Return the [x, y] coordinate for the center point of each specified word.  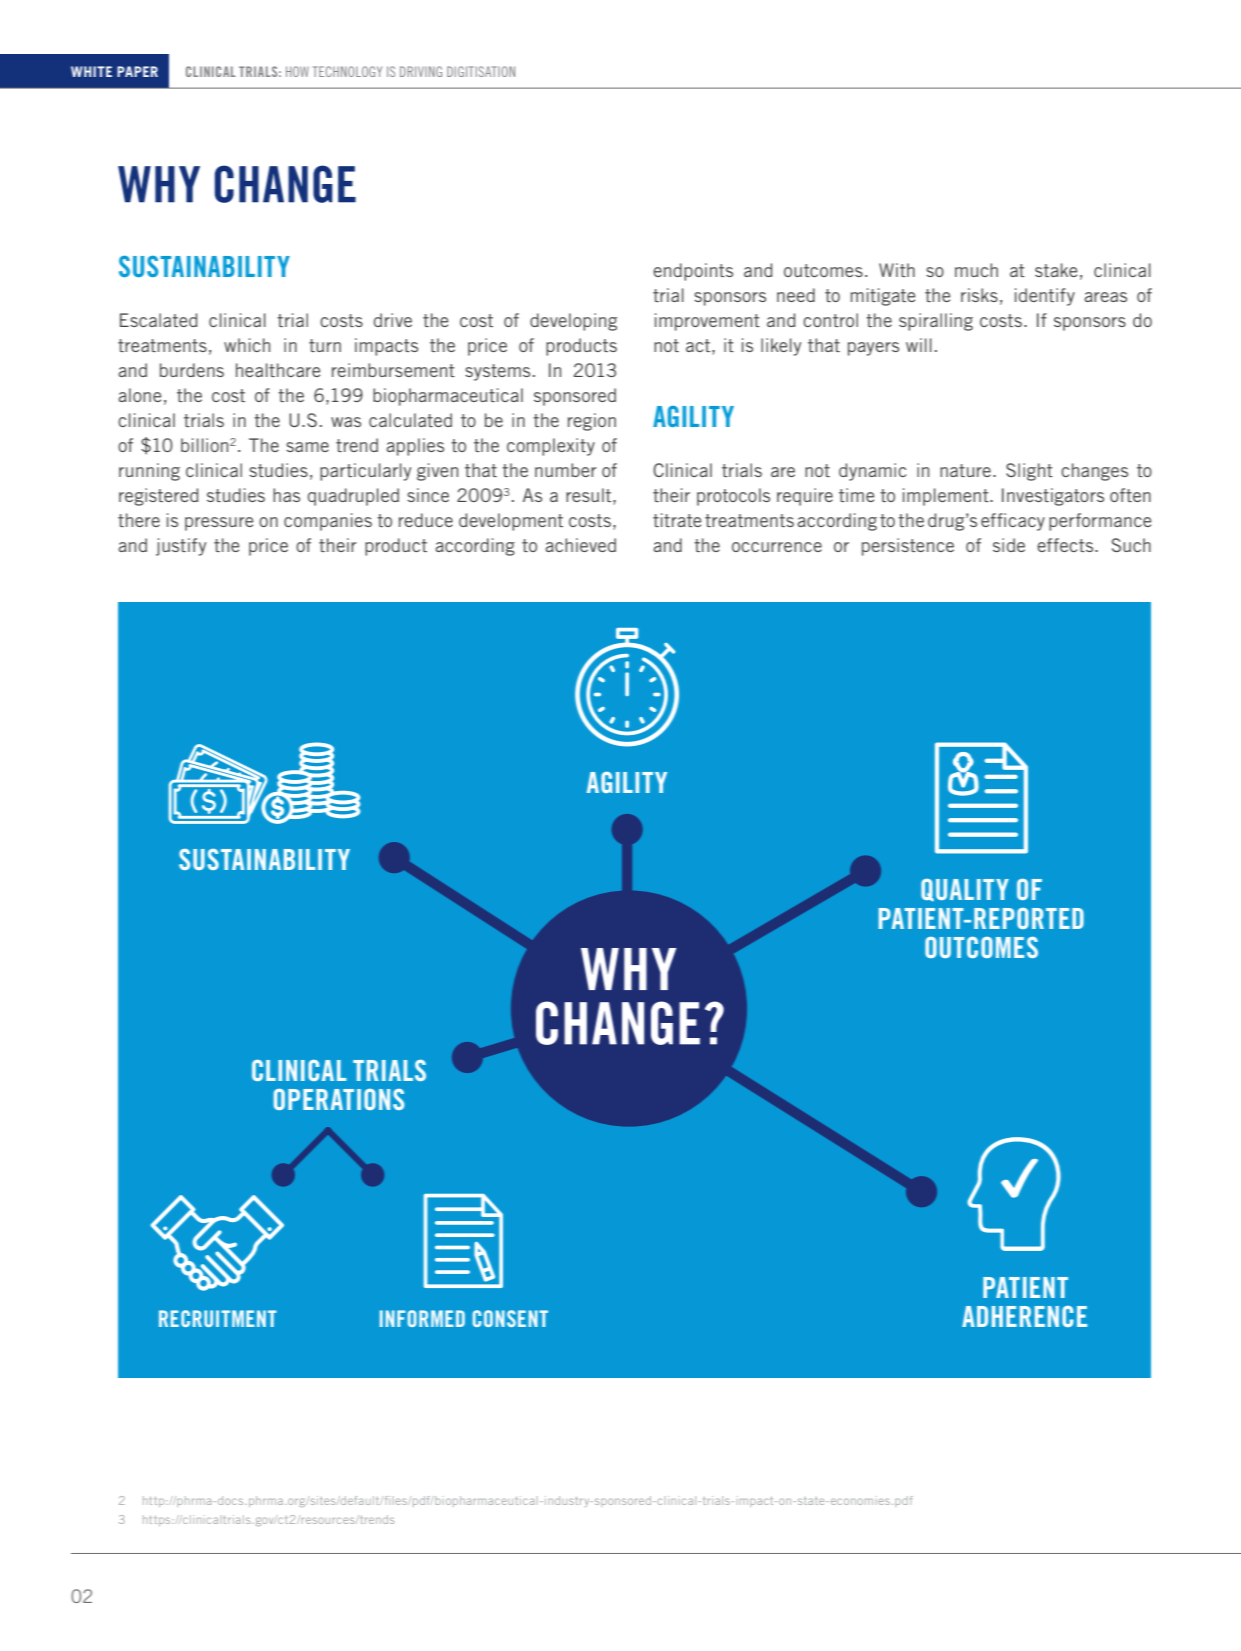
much [976, 270]
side [1009, 545]
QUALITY [965, 890]
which [247, 345]
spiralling [936, 322]
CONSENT [510, 1318]
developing [573, 322]
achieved [580, 545]
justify [181, 547]
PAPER [137, 71]
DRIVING [421, 71]
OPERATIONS [339, 1099]
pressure [219, 524]
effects [1066, 545]
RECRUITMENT [217, 1318]
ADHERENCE [1024, 1316]
